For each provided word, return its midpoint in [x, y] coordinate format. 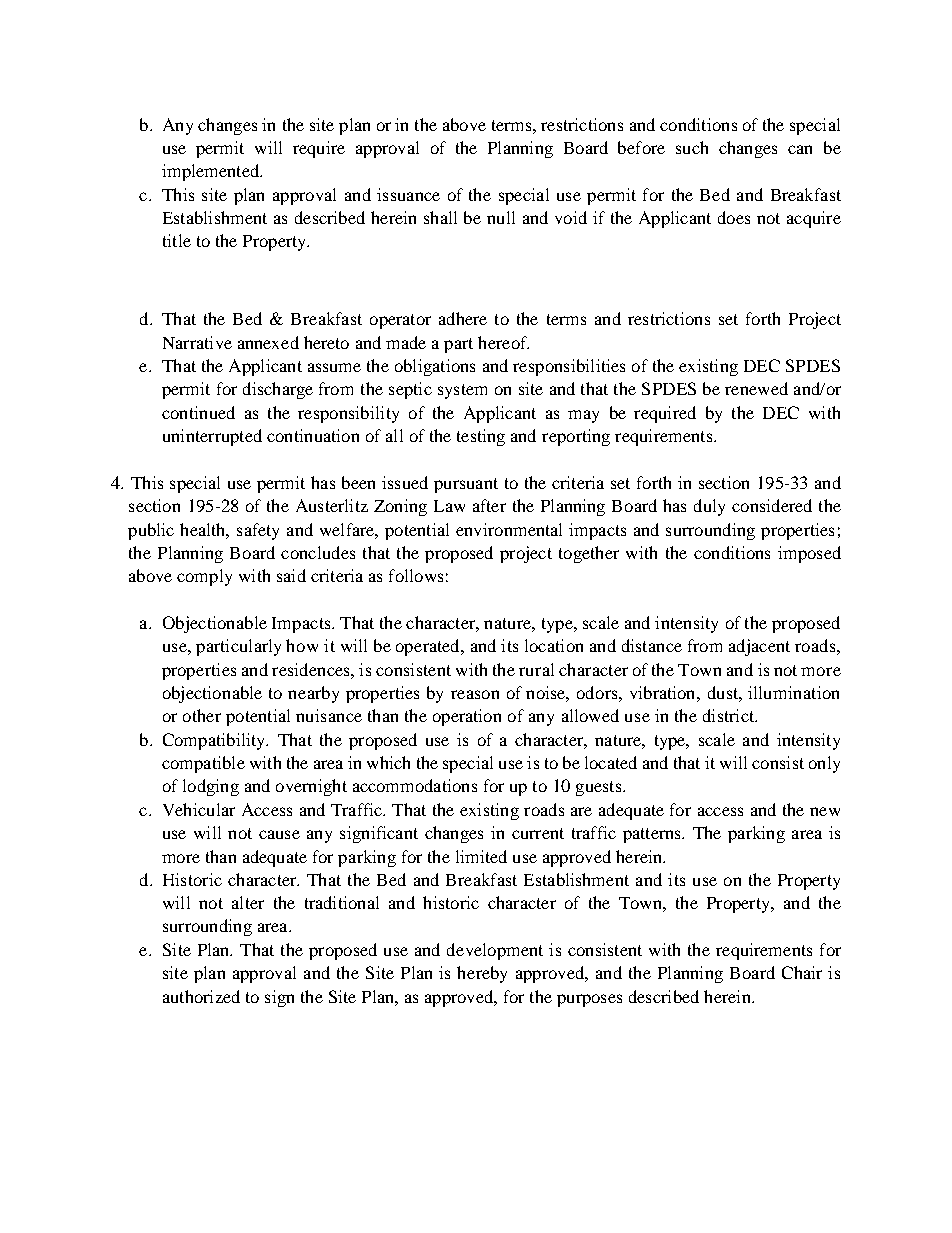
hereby [482, 974]
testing [481, 437]
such [692, 147]
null [501, 217]
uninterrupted [212, 437]
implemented [212, 172]
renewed [756, 388]
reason [475, 694]
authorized [201, 996]
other [202, 715]
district [730, 715]
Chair [802, 972]
